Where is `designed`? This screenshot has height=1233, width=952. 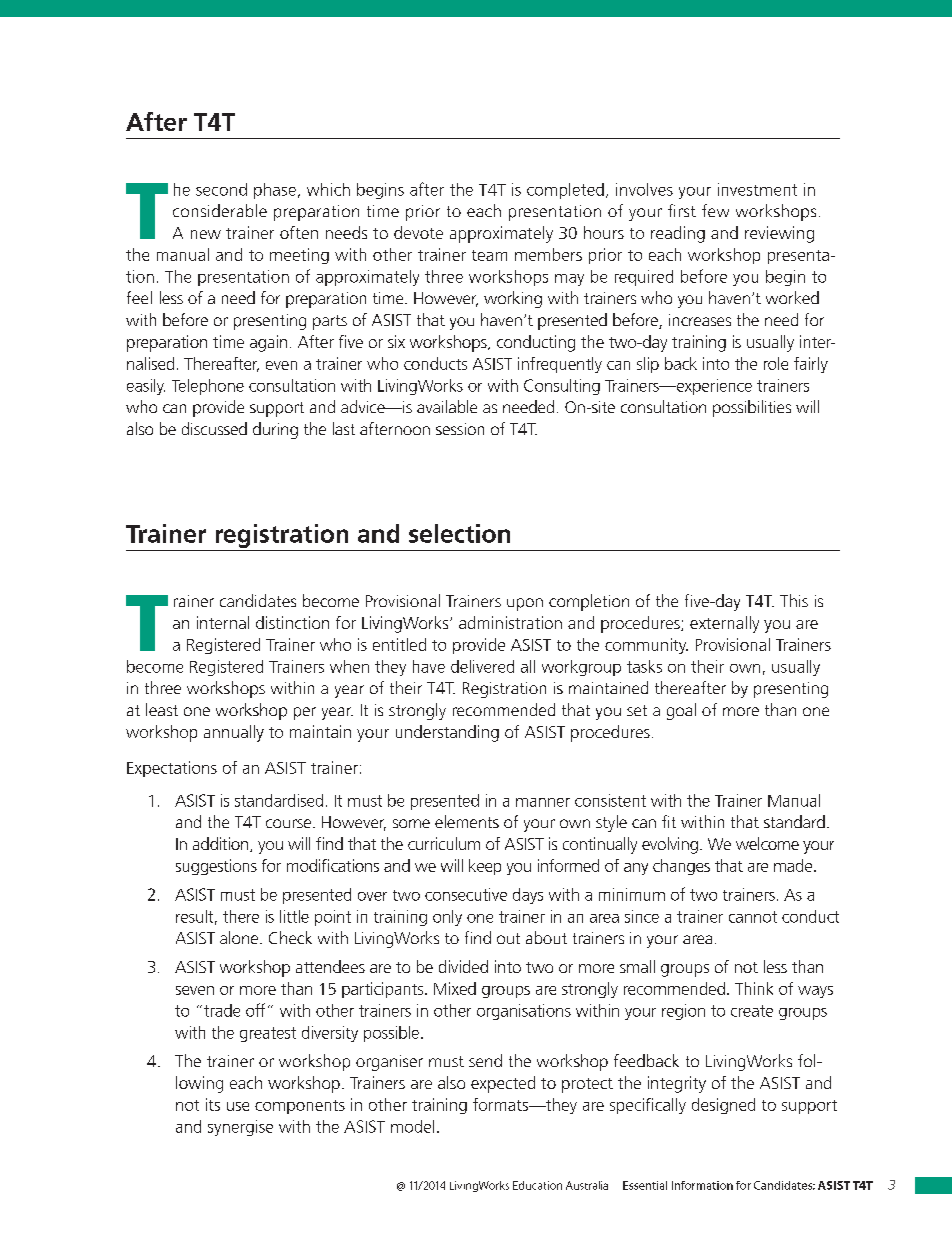 designed is located at coordinates (723, 1106).
